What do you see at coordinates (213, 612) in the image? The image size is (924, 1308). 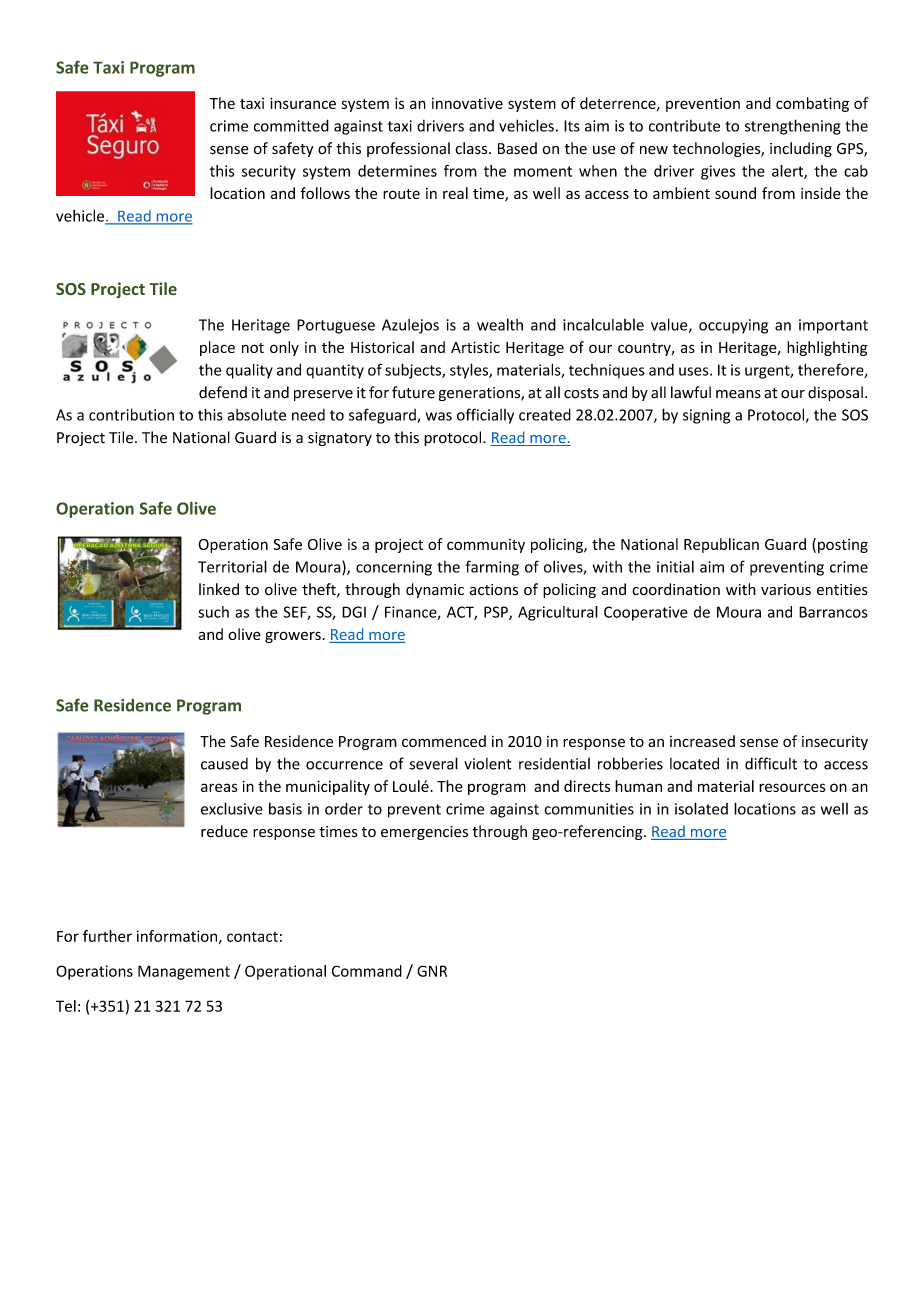 I see `such` at bounding box center [213, 612].
